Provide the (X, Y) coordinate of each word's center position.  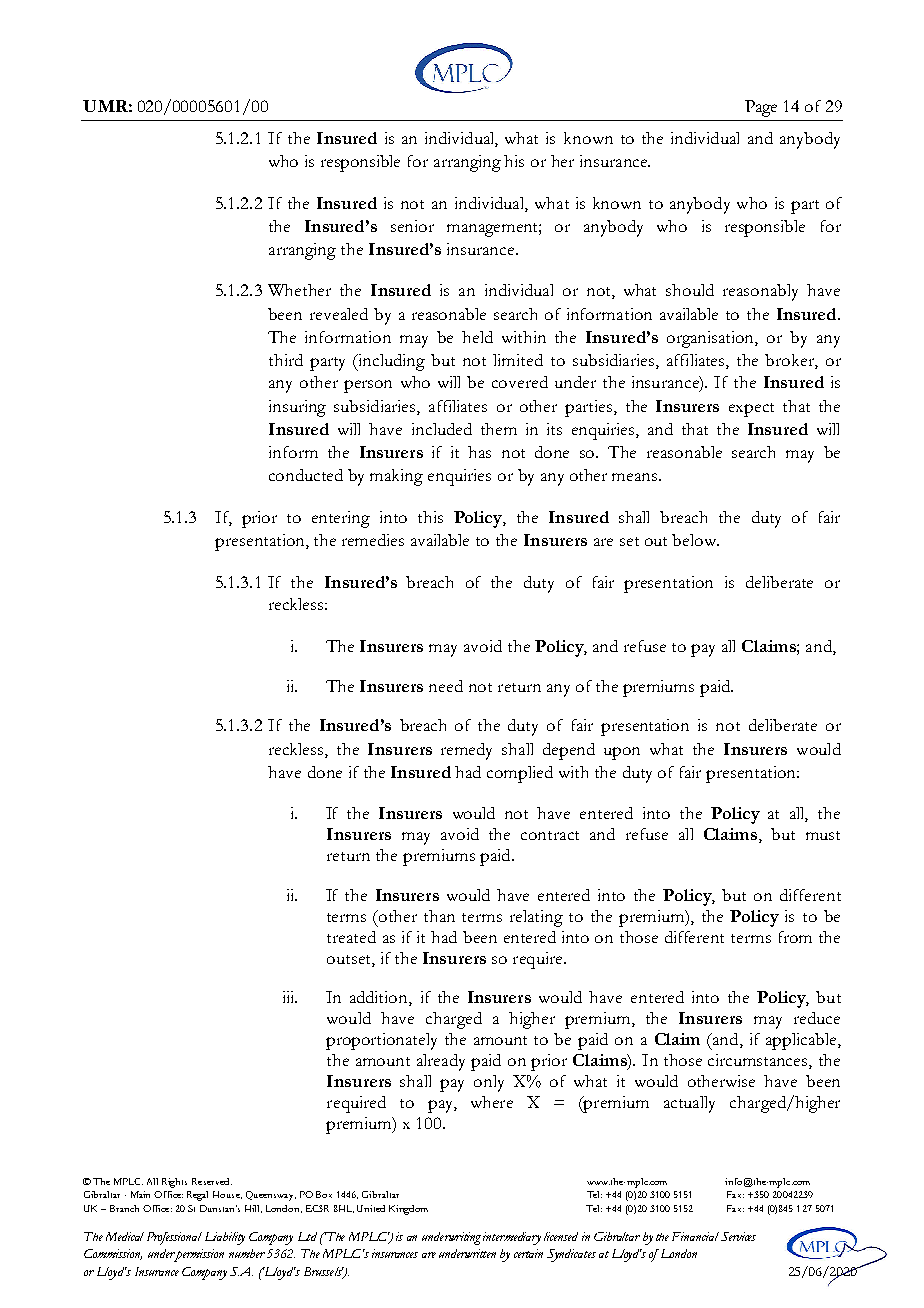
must (823, 835)
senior (412, 226)
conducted (306, 475)
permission (199, 1255)
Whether (299, 290)
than (439, 916)
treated (351, 937)
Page (761, 108)
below (695, 540)
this (430, 517)
